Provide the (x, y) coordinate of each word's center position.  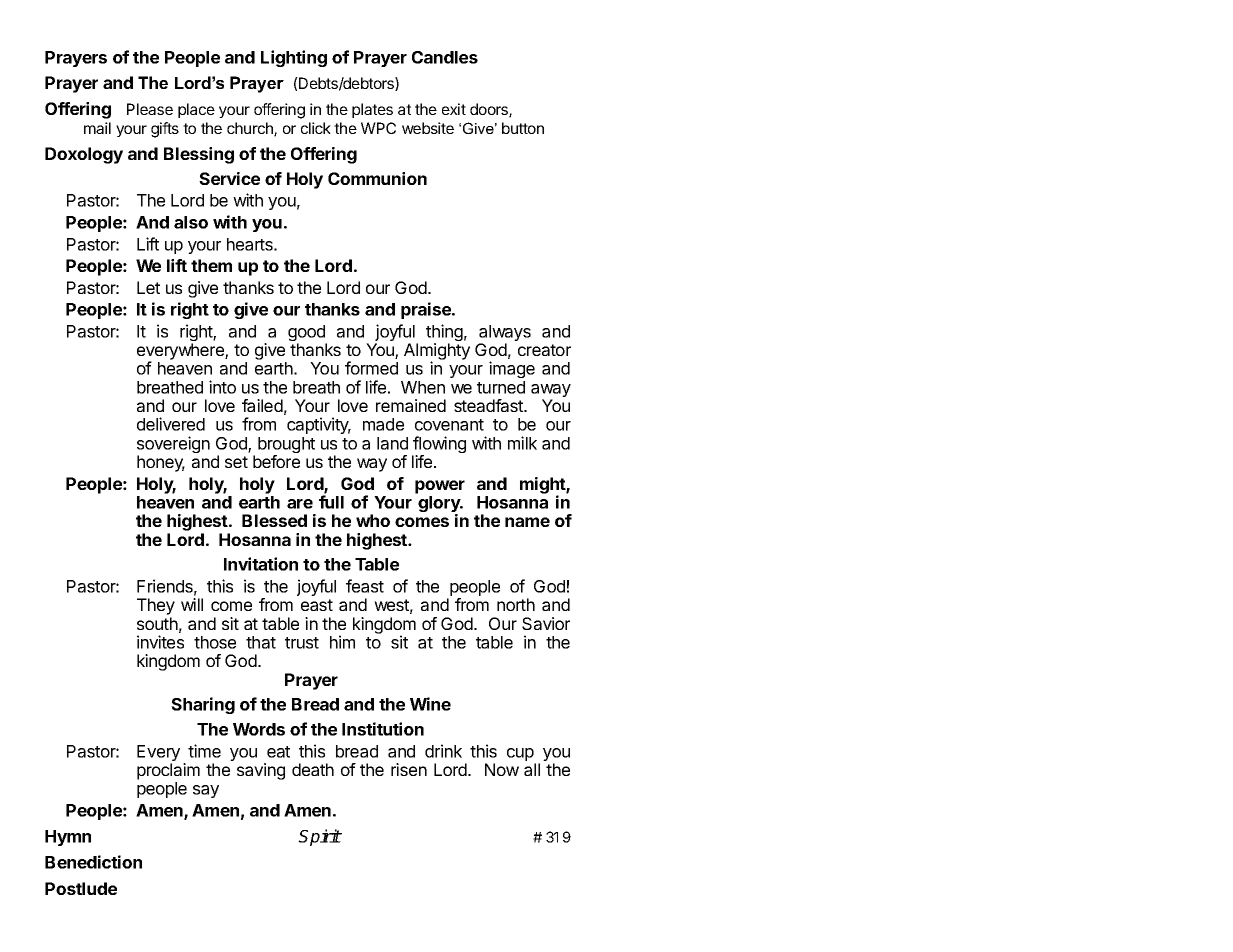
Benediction (93, 862)
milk (522, 443)
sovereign (173, 446)
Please (150, 109)
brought (286, 446)
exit (454, 109)
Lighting (294, 58)
